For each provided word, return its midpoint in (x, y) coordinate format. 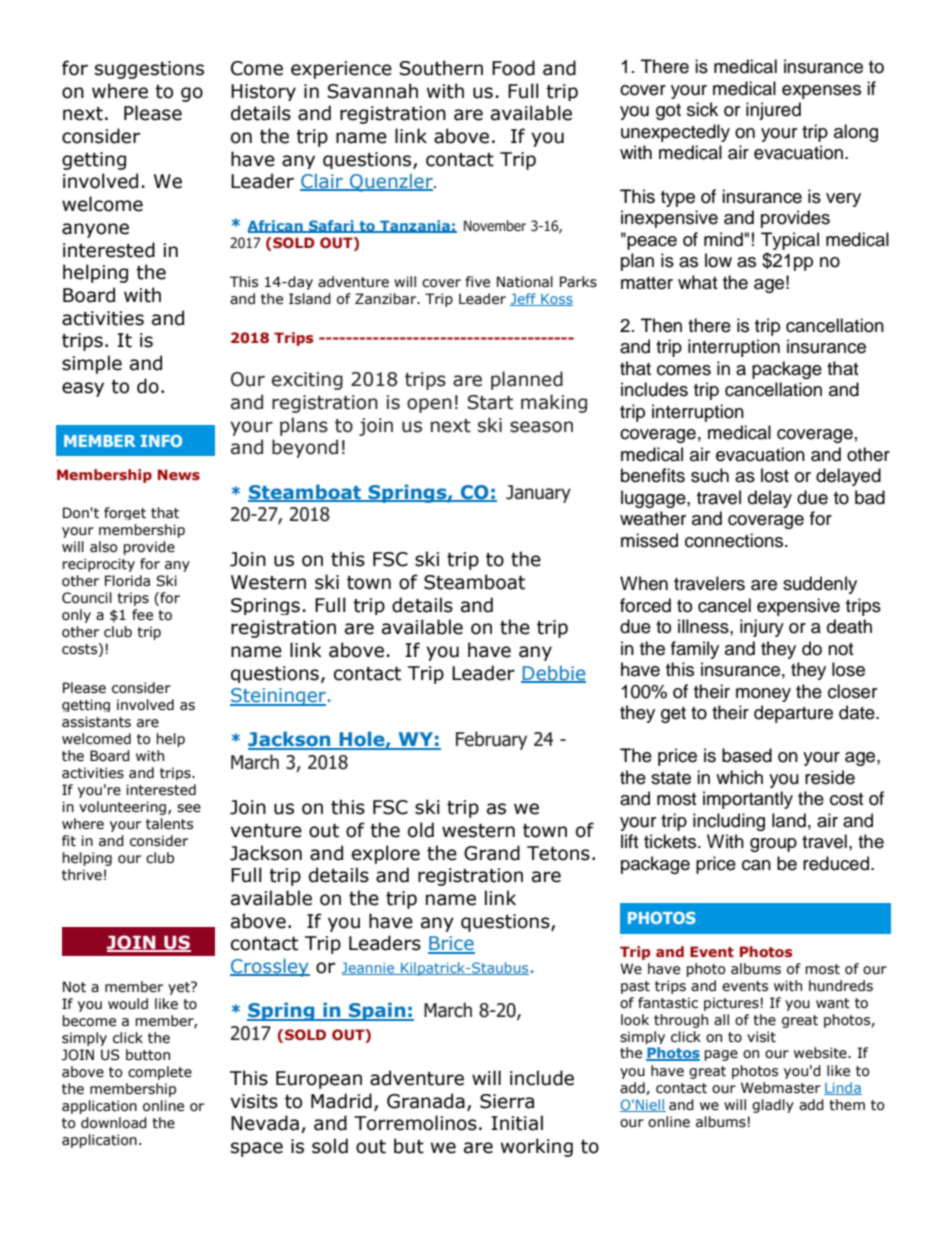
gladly (773, 1106)
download (114, 1123)
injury (762, 628)
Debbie (553, 674)
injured (773, 111)
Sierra (507, 1101)
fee (142, 615)
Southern (441, 68)
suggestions (149, 70)
